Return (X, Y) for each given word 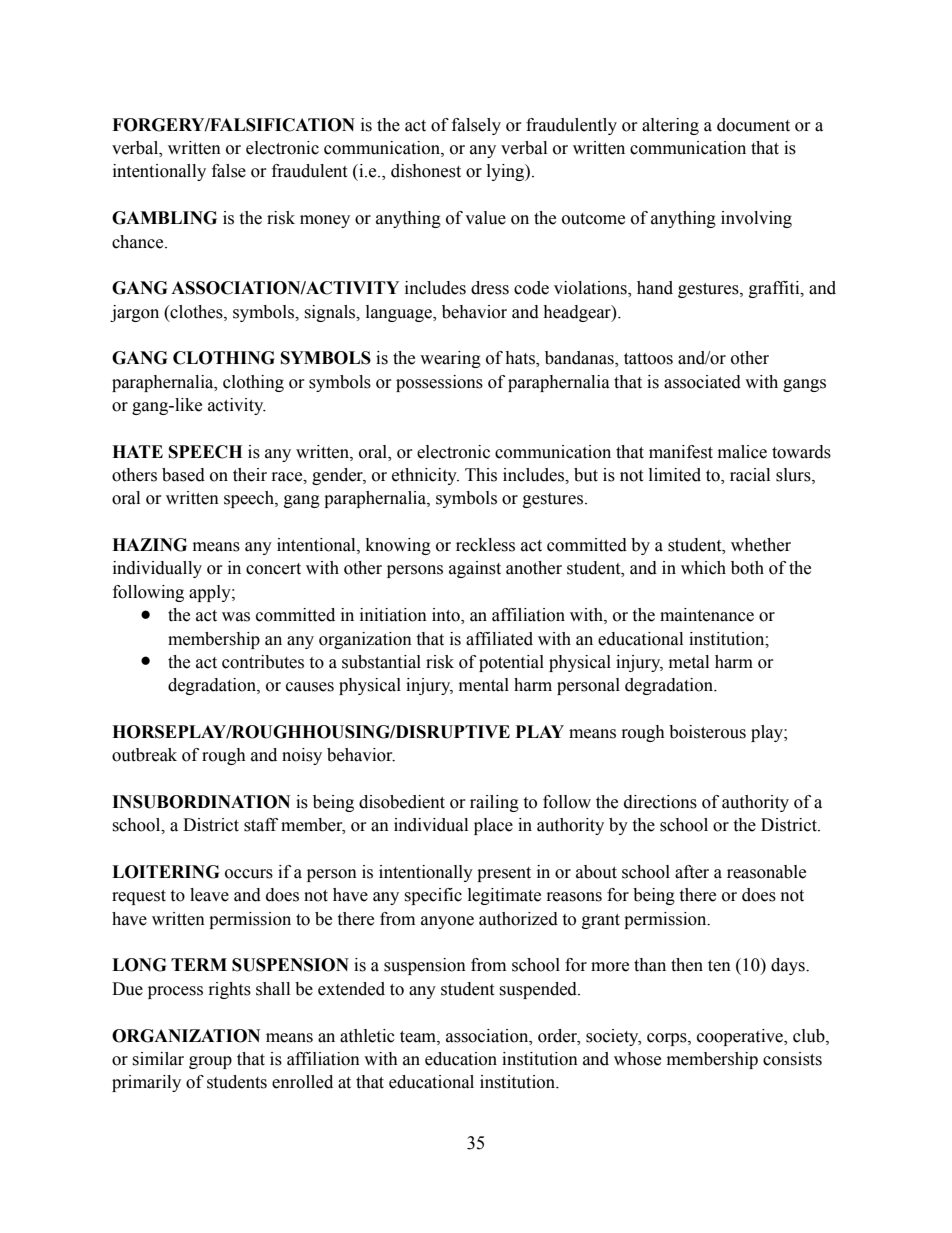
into (447, 616)
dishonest (426, 171)
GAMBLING (164, 218)
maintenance (707, 615)
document (753, 125)
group (210, 1062)
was (236, 617)
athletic (367, 1036)
